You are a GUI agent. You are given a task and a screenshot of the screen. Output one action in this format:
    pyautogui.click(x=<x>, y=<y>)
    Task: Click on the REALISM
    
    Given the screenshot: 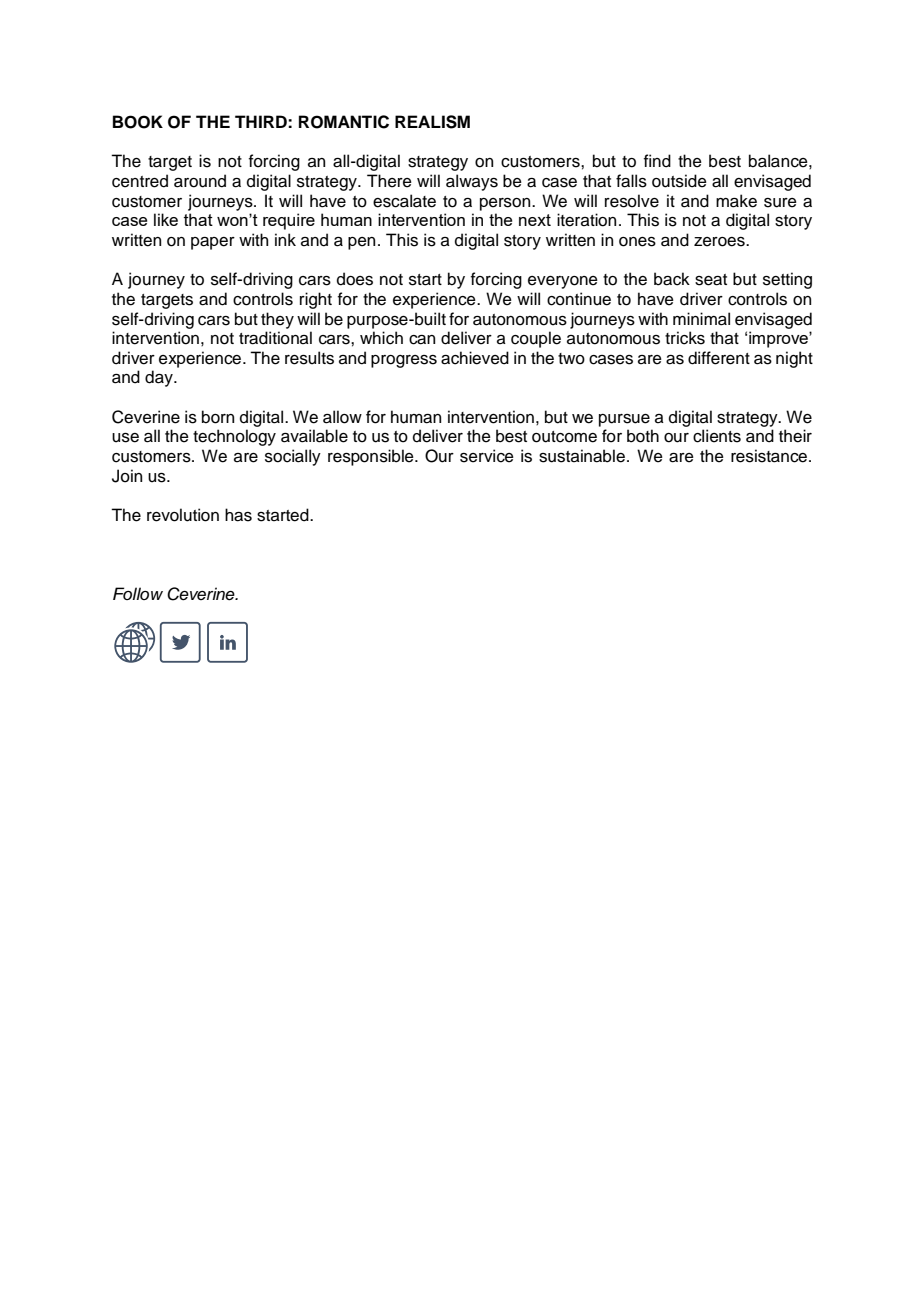 What is the action you would take?
    pyautogui.click(x=432, y=122)
